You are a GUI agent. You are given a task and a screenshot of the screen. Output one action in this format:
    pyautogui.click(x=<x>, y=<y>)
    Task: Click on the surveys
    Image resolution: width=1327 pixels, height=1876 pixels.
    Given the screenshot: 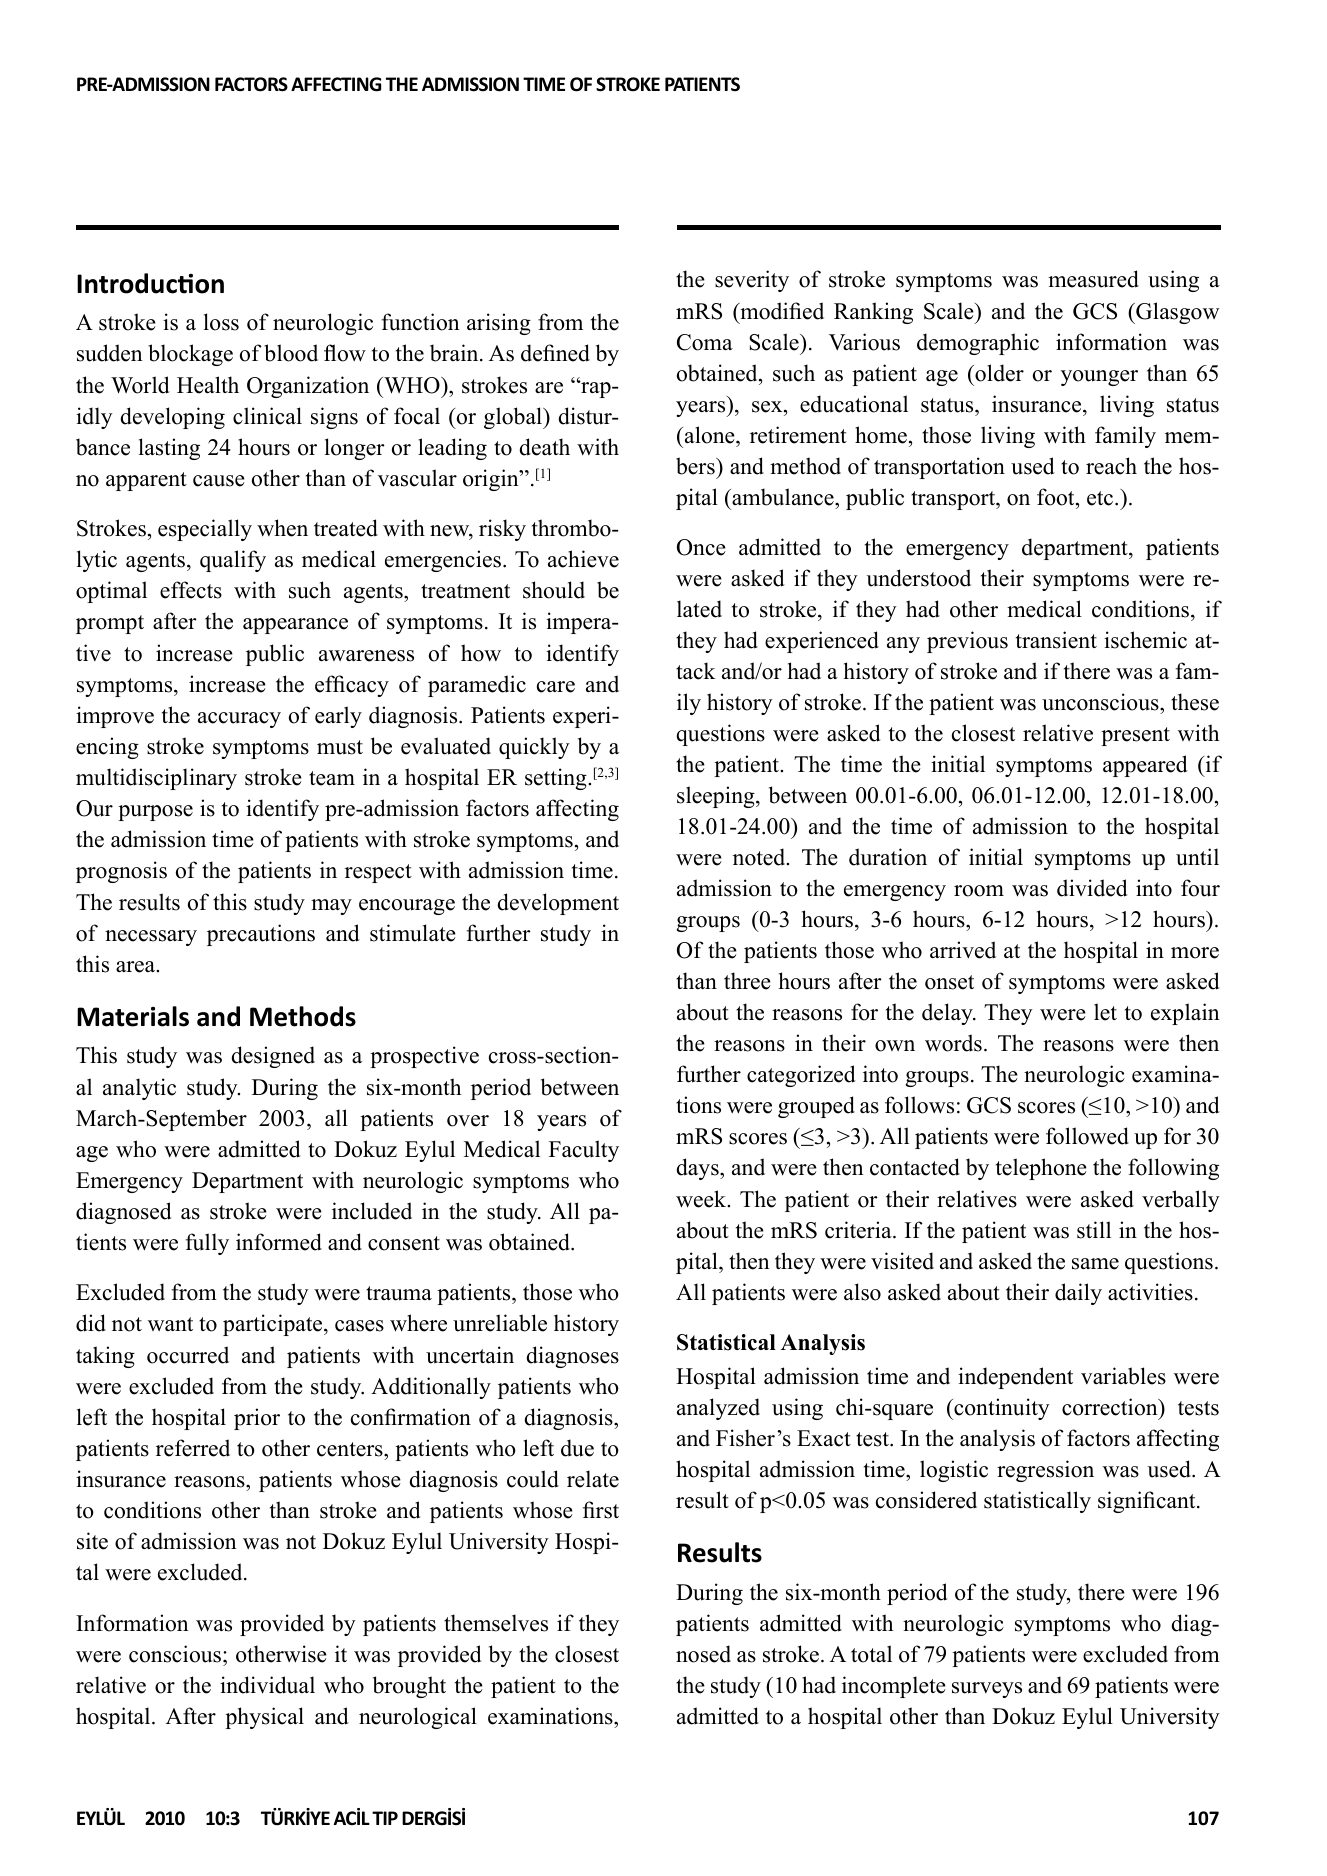 What is the action you would take?
    pyautogui.click(x=987, y=1690)
